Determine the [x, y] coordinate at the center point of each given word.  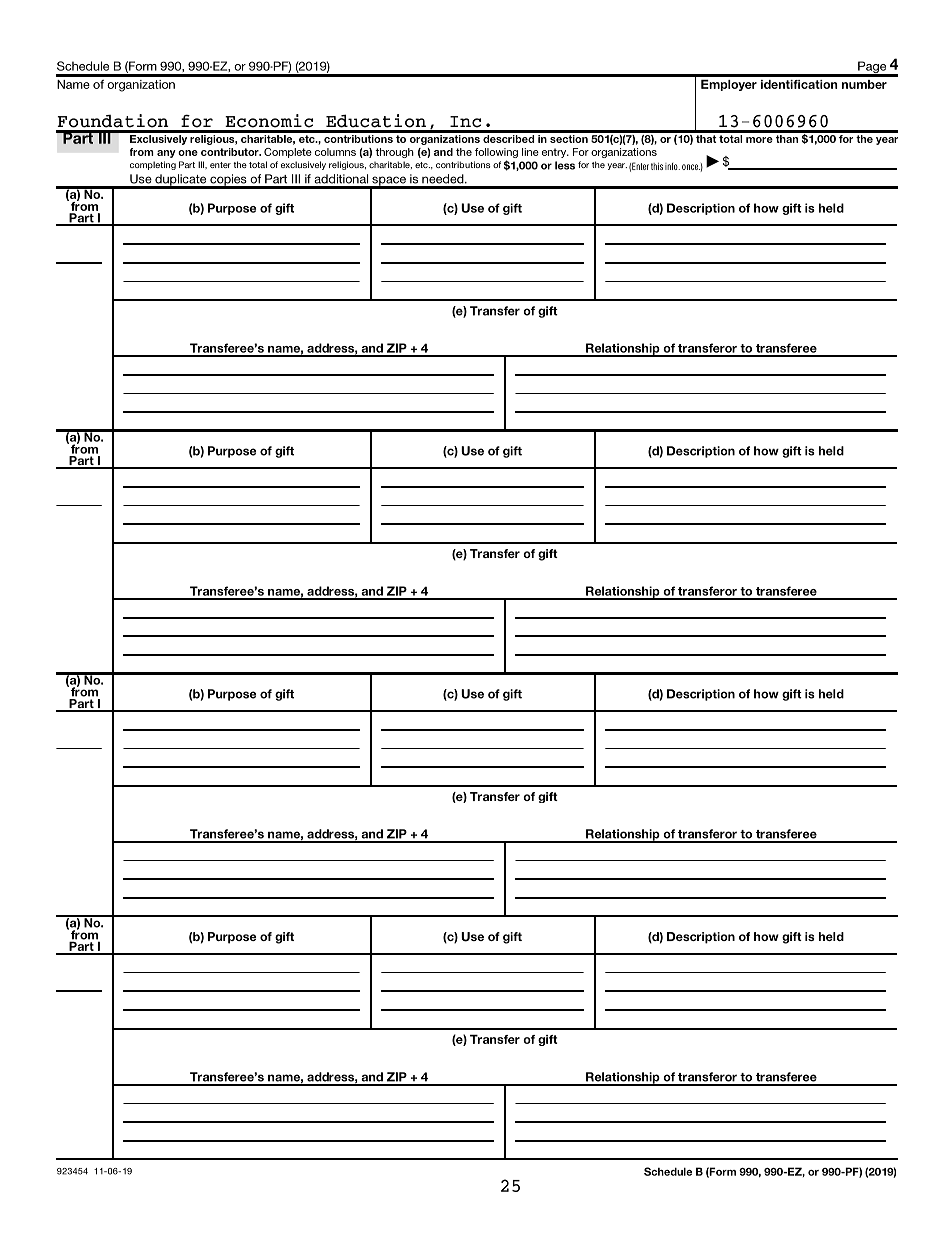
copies [228, 181]
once [691, 167]
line [530, 152]
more [759, 140]
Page [872, 68]
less [565, 165]
